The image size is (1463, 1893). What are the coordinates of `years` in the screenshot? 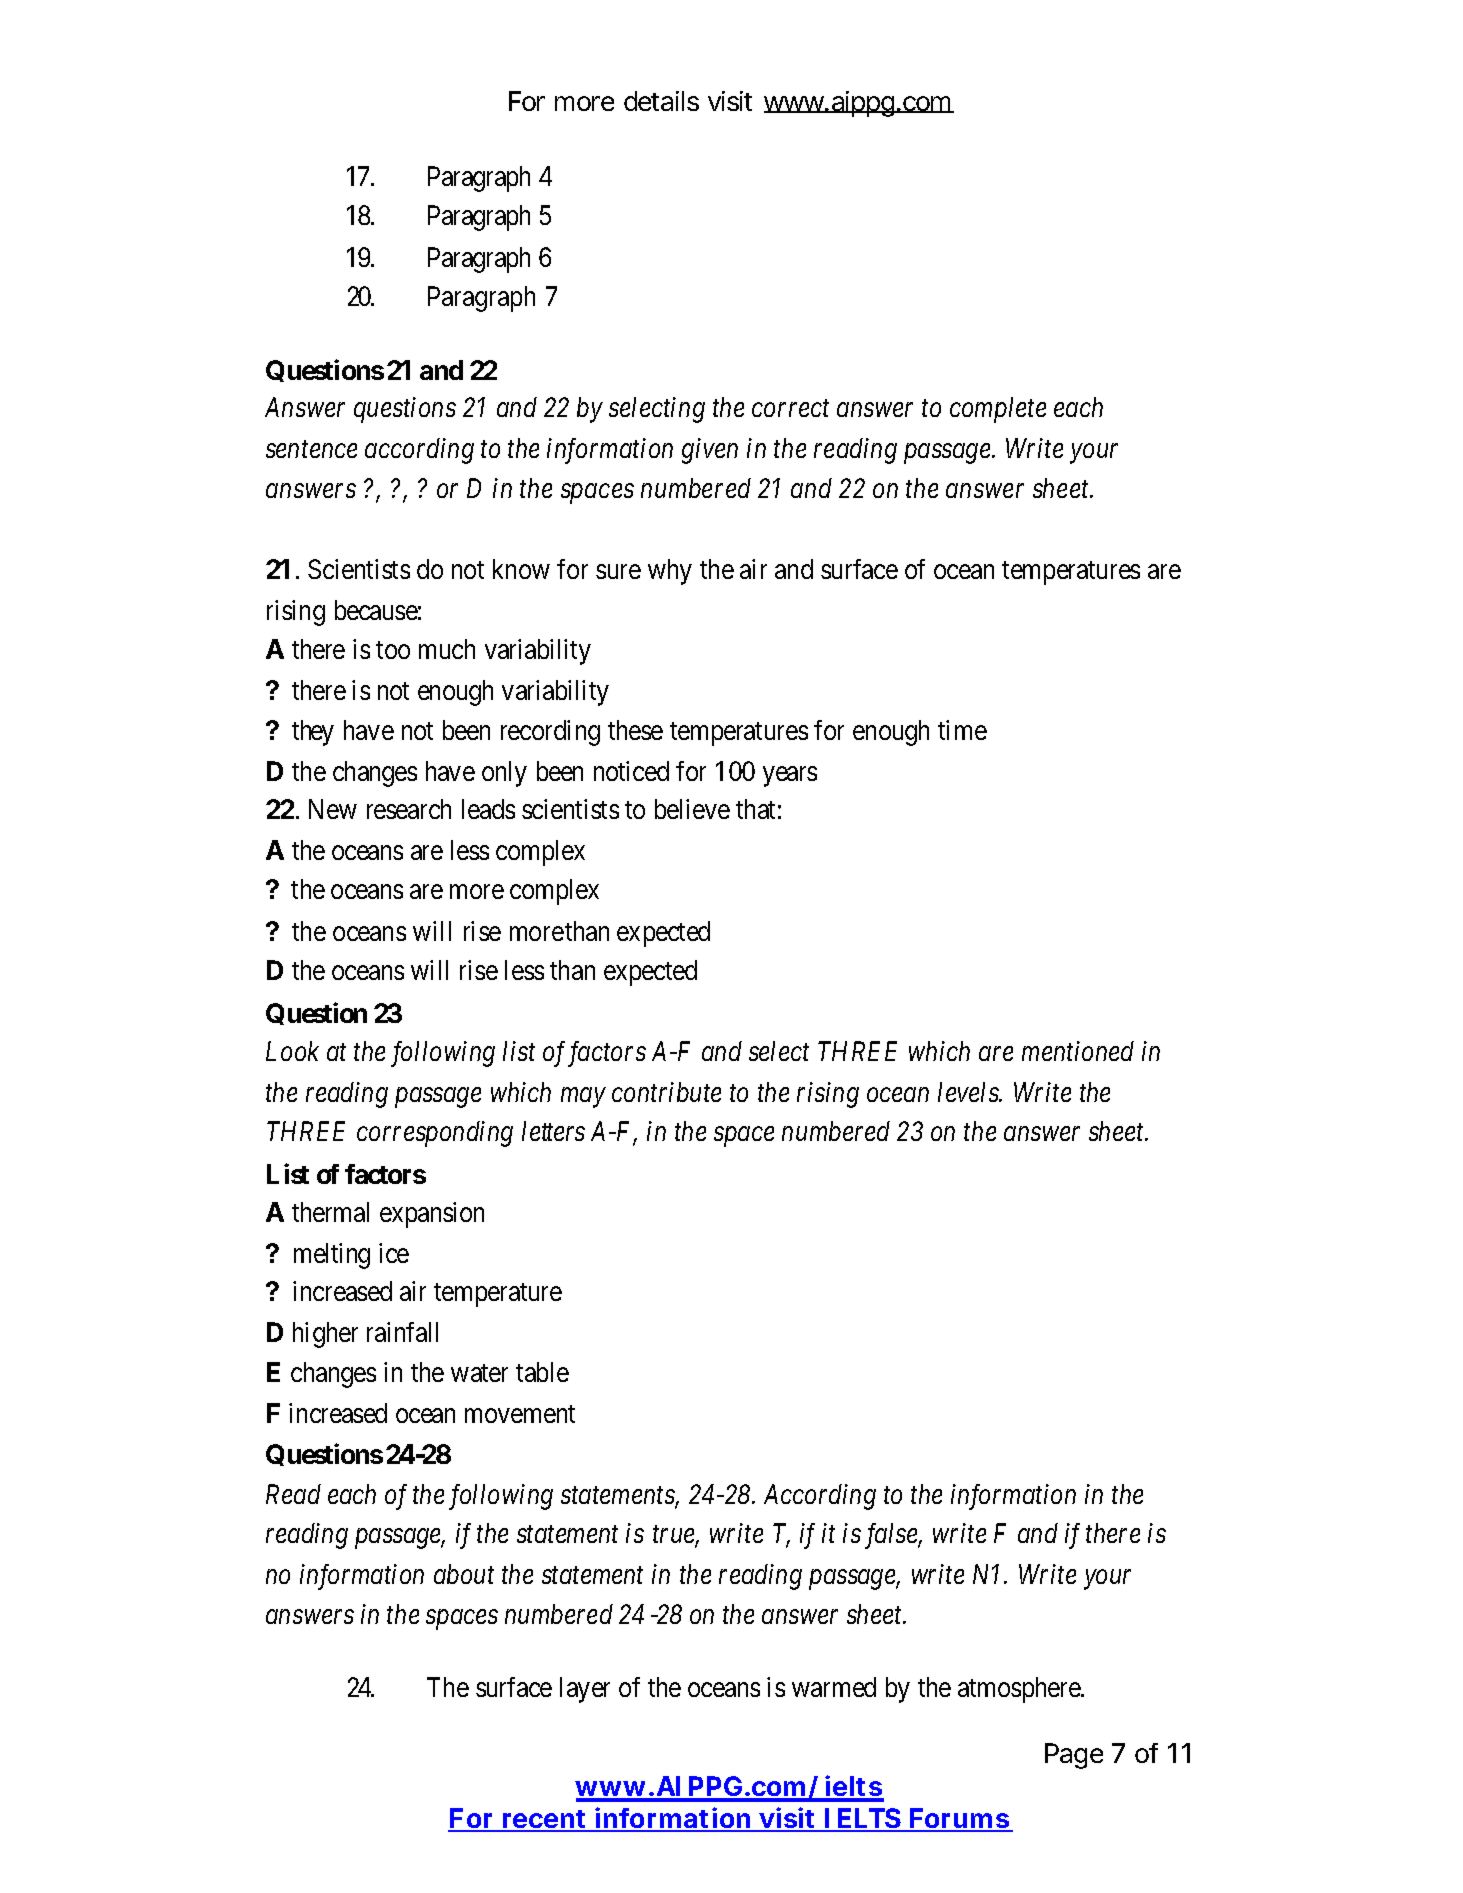 It's located at (790, 777).
